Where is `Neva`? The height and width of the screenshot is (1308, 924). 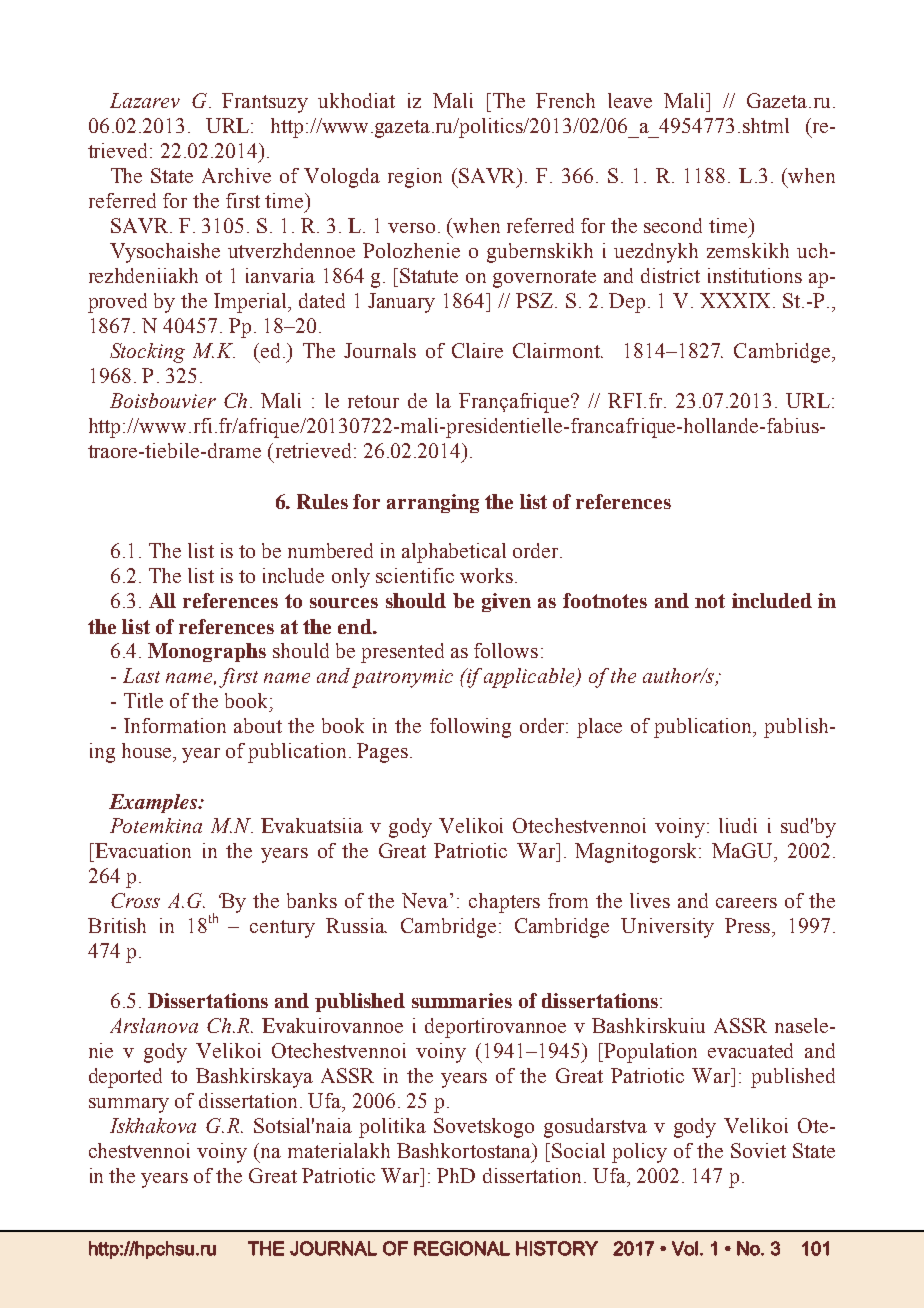
Neva is located at coordinates (426, 900).
